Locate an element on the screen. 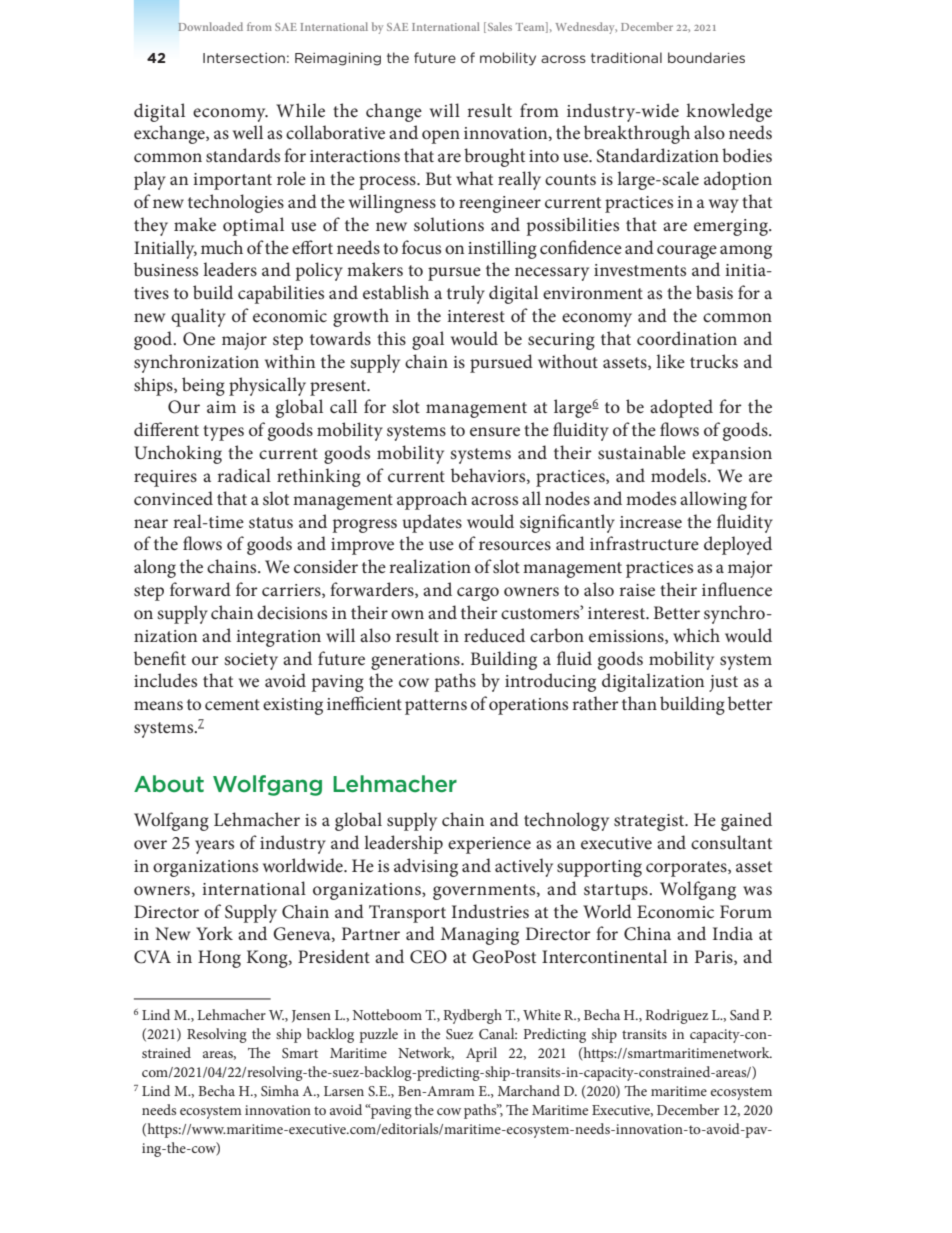  open is located at coordinates (441, 137).
